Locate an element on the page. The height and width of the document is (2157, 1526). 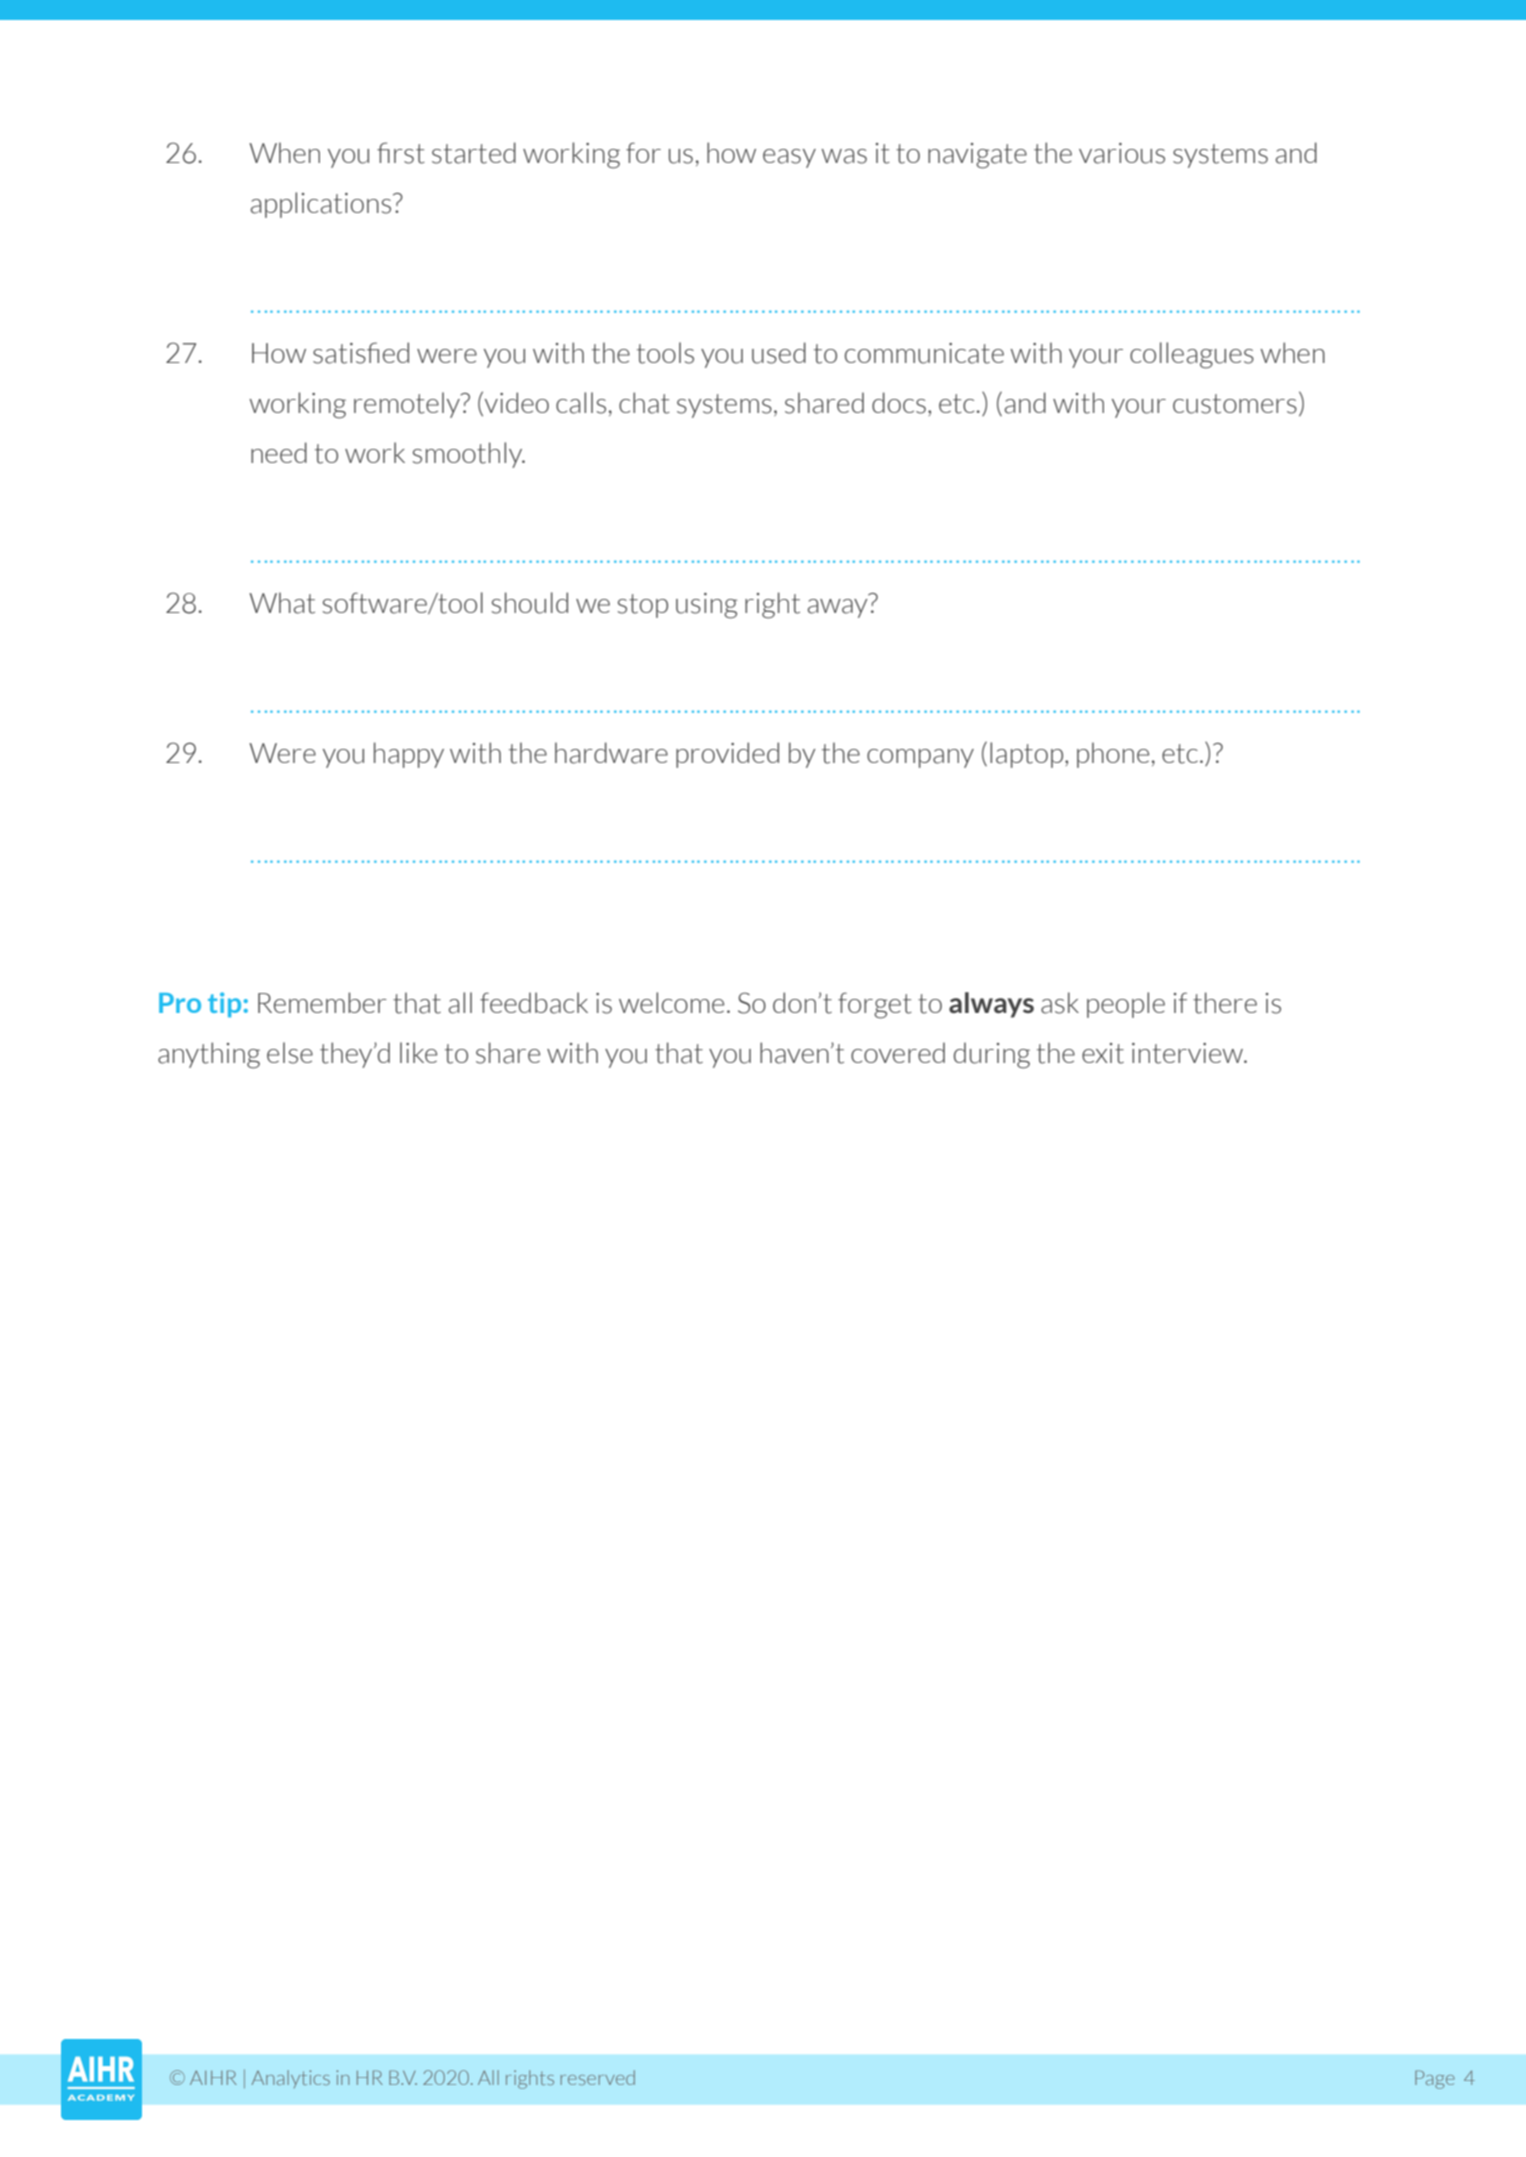
Page is located at coordinates (1435, 2079).
